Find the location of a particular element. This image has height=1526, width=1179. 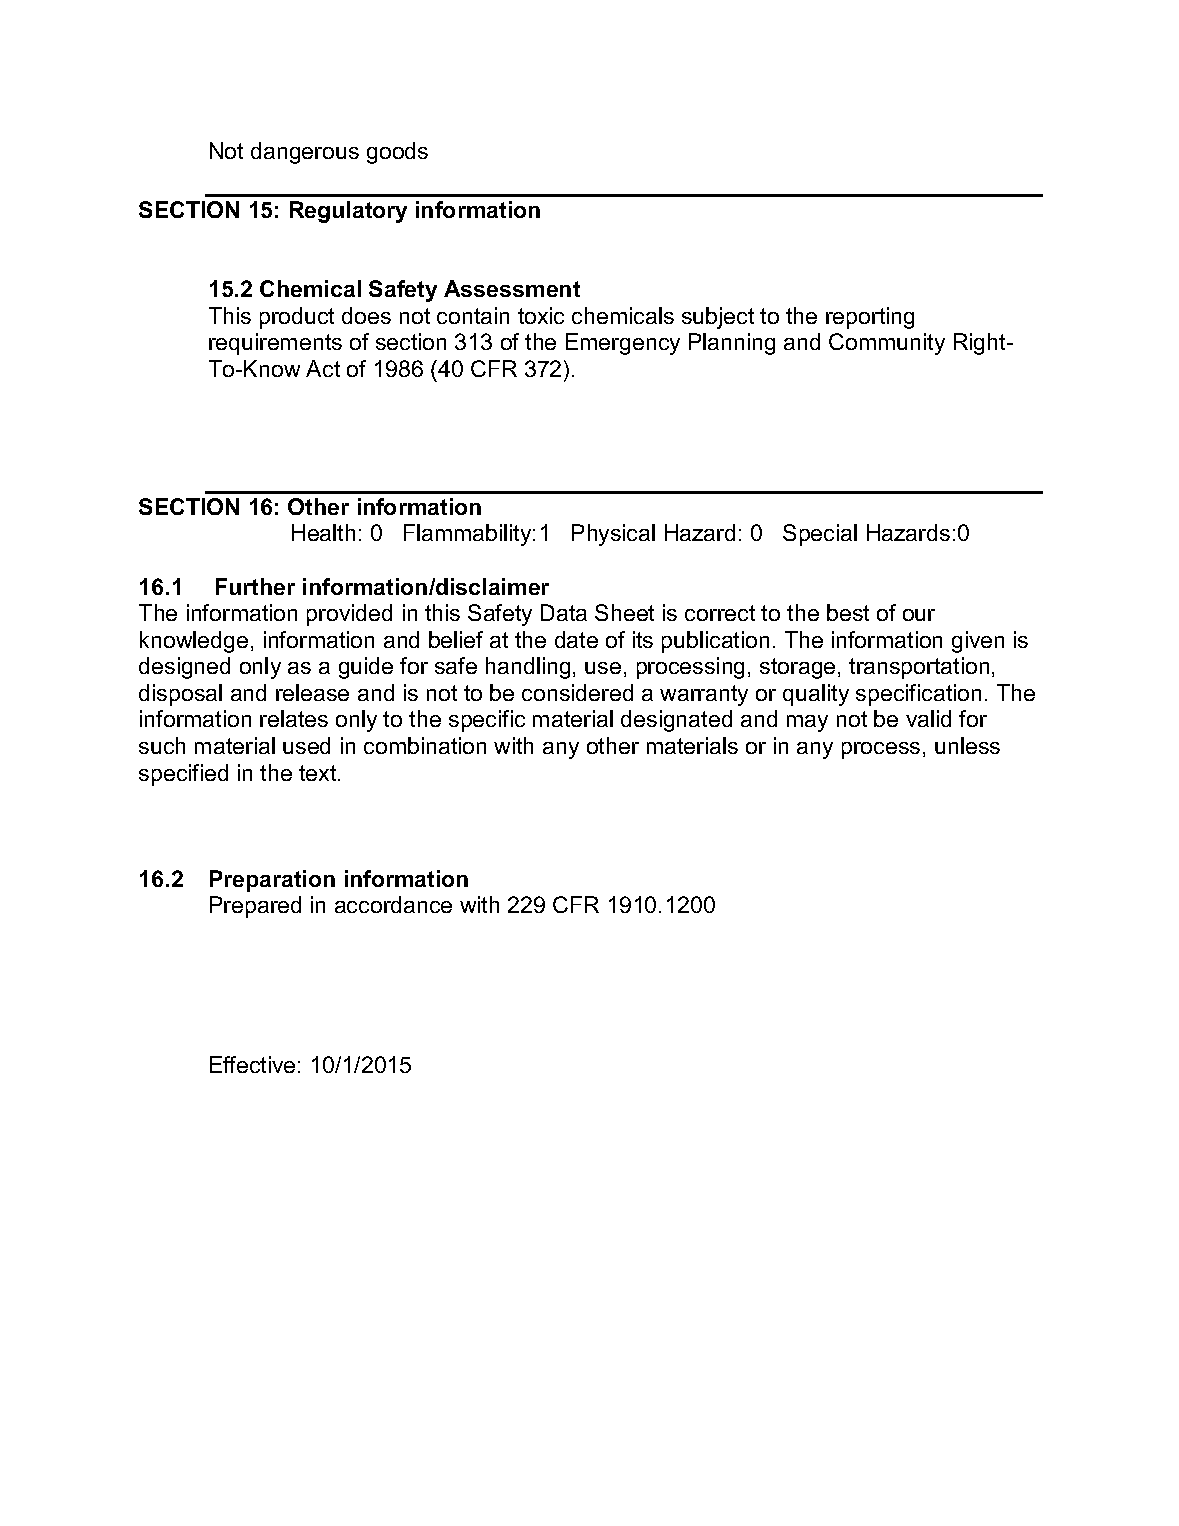

unless is located at coordinates (967, 745).
